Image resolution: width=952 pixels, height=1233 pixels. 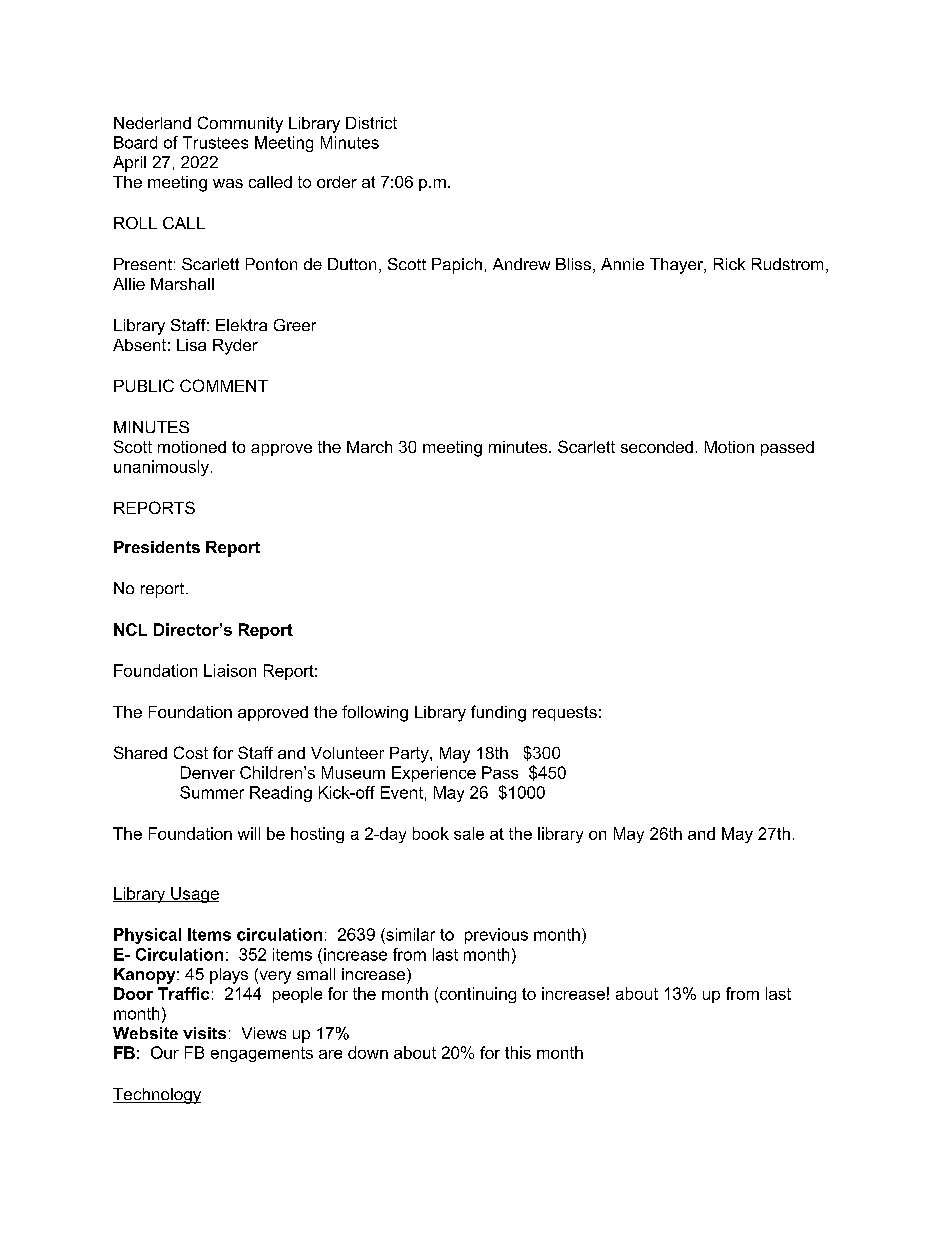 I want to click on seconded, so click(x=657, y=447).
